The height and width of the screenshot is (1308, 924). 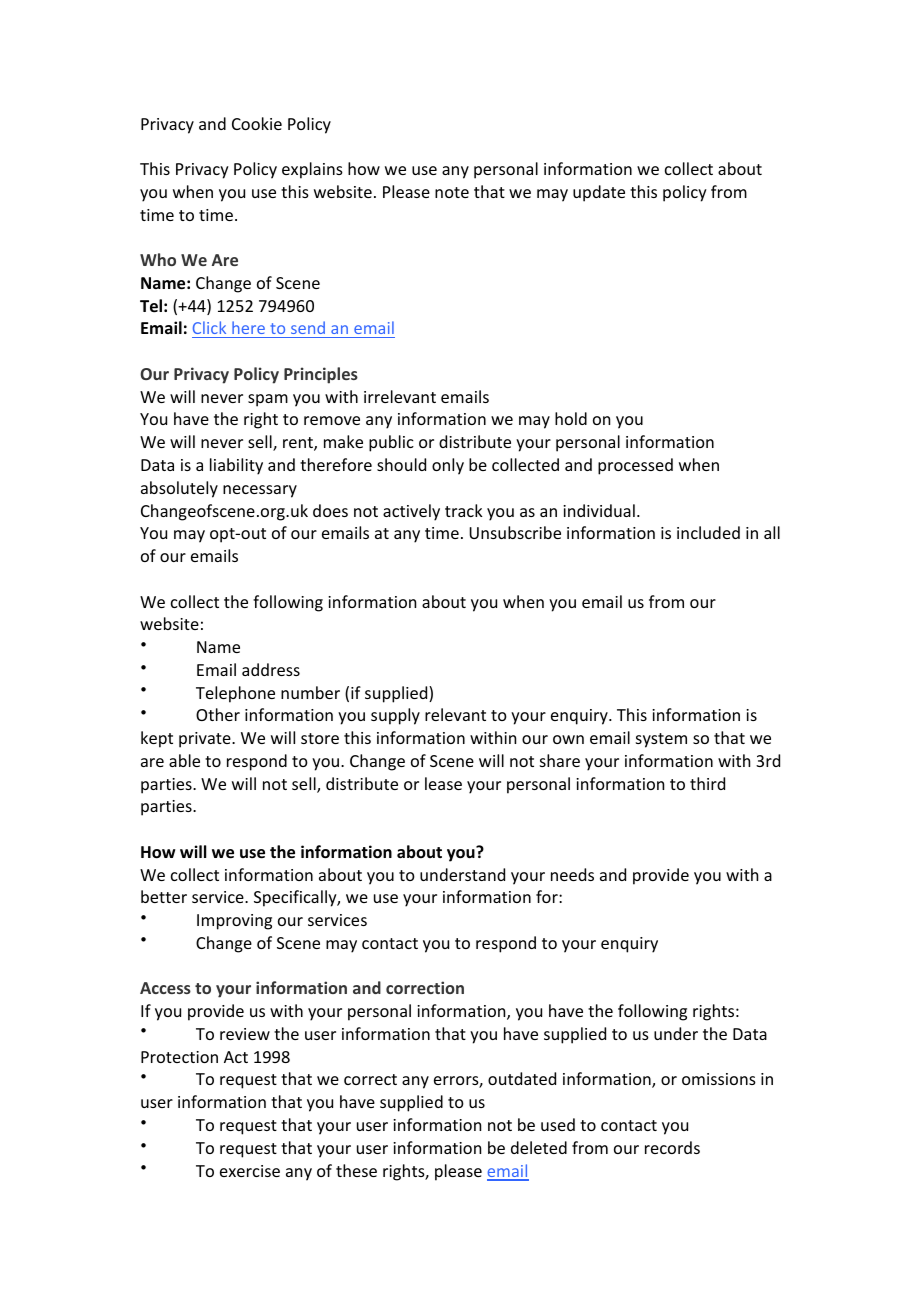 I want to click on Telephone, so click(x=235, y=694).
